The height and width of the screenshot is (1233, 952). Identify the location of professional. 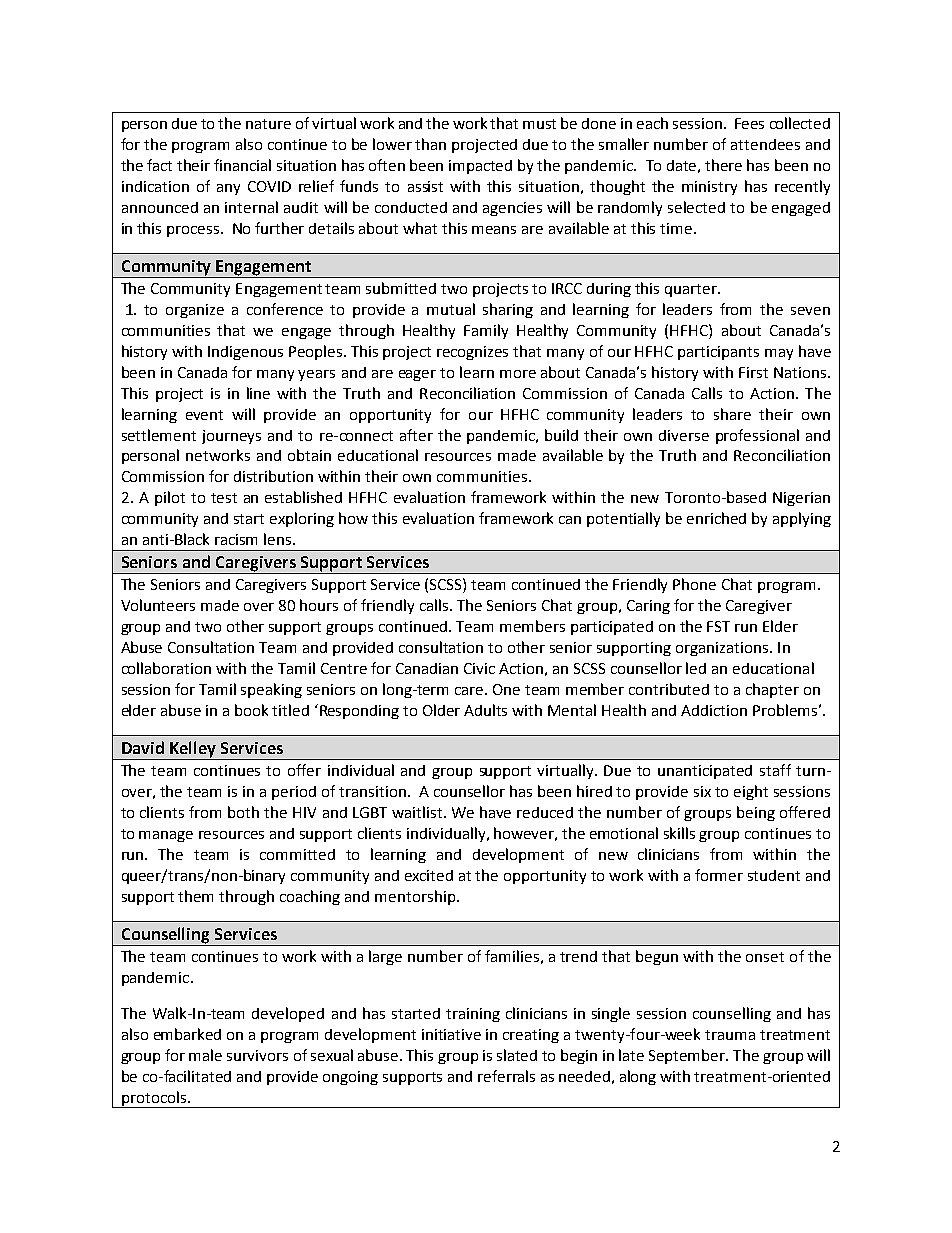
(757, 436).
